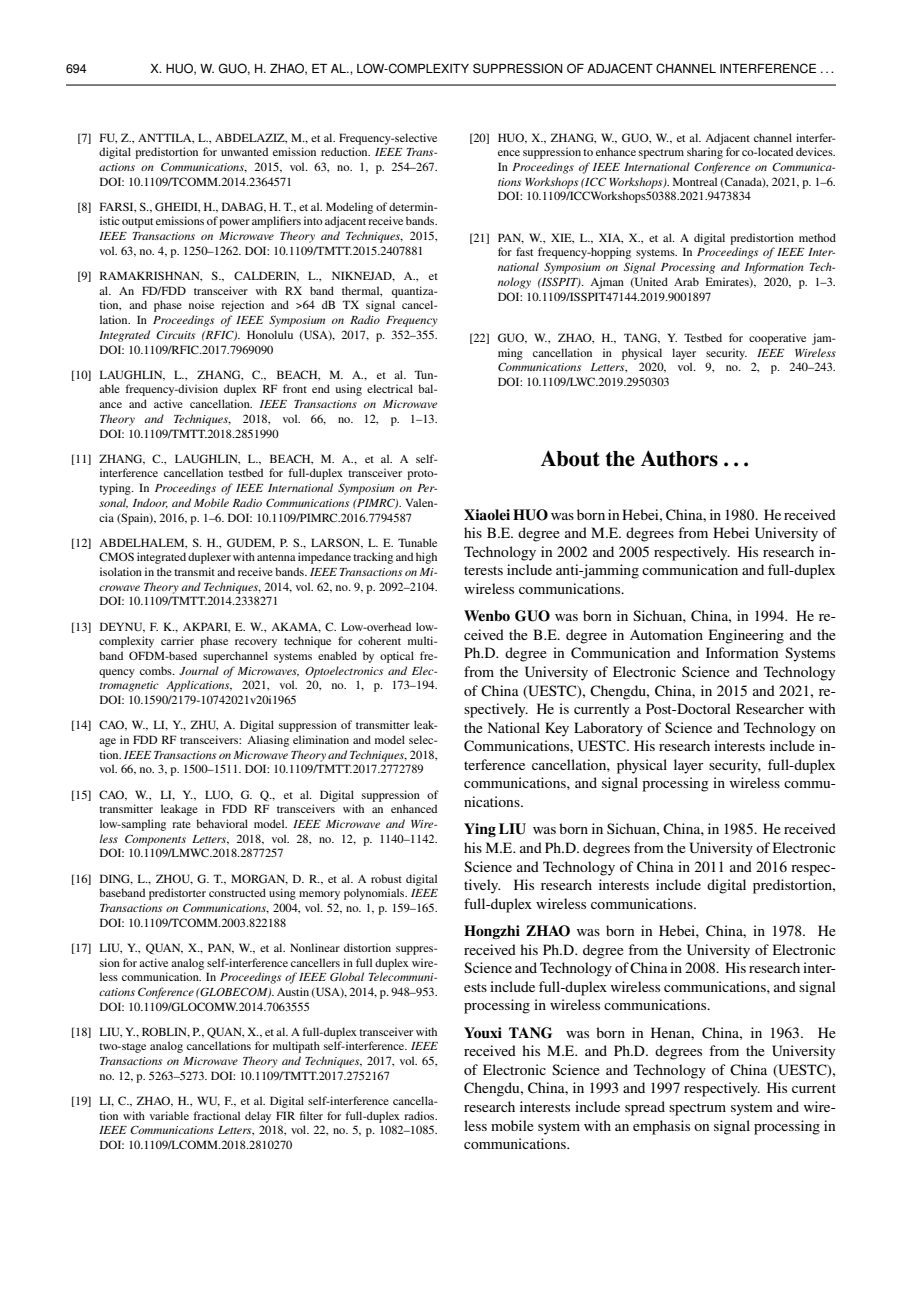  Describe the element at coordinates (695, 181) in the screenshot. I see `Montreal` at that location.
